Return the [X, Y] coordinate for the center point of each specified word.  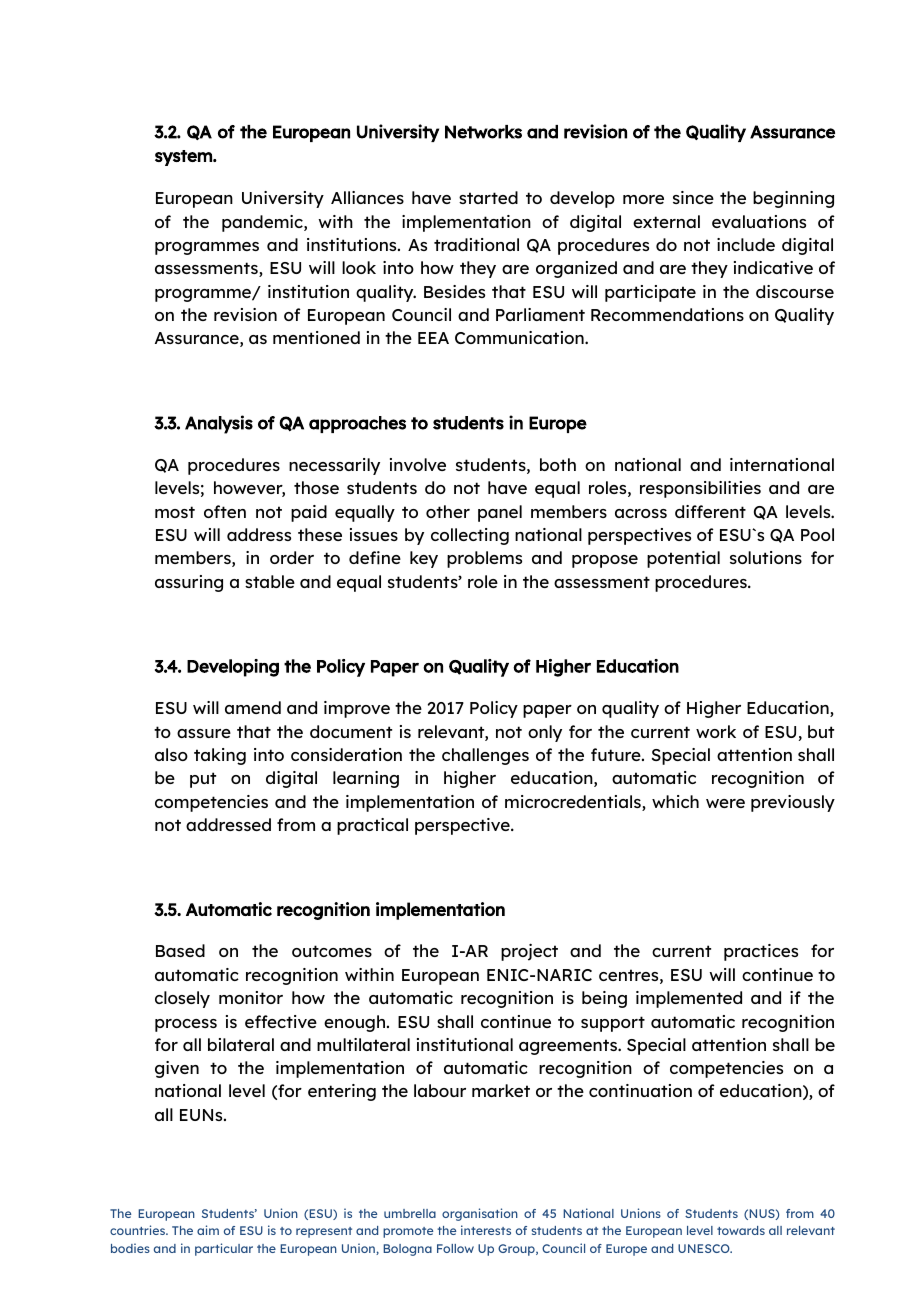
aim [208, 1230]
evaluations [759, 221]
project [529, 952]
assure [204, 733]
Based [180, 950]
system [184, 158]
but [821, 731]
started [488, 197]
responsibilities [700, 489]
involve [418, 464]
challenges [485, 756]
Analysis [219, 424]
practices [761, 952]
